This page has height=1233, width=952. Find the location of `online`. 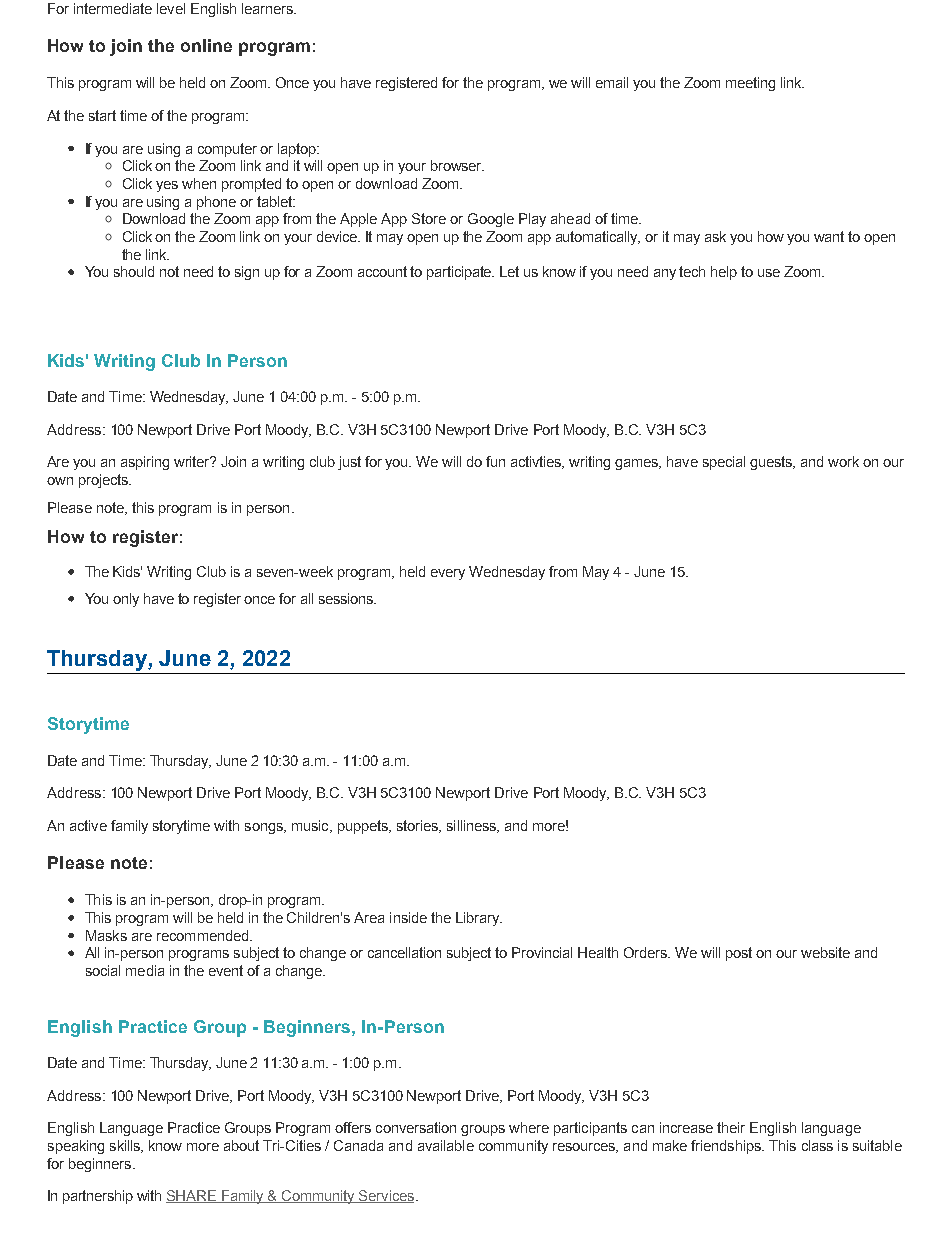

online is located at coordinates (206, 45).
